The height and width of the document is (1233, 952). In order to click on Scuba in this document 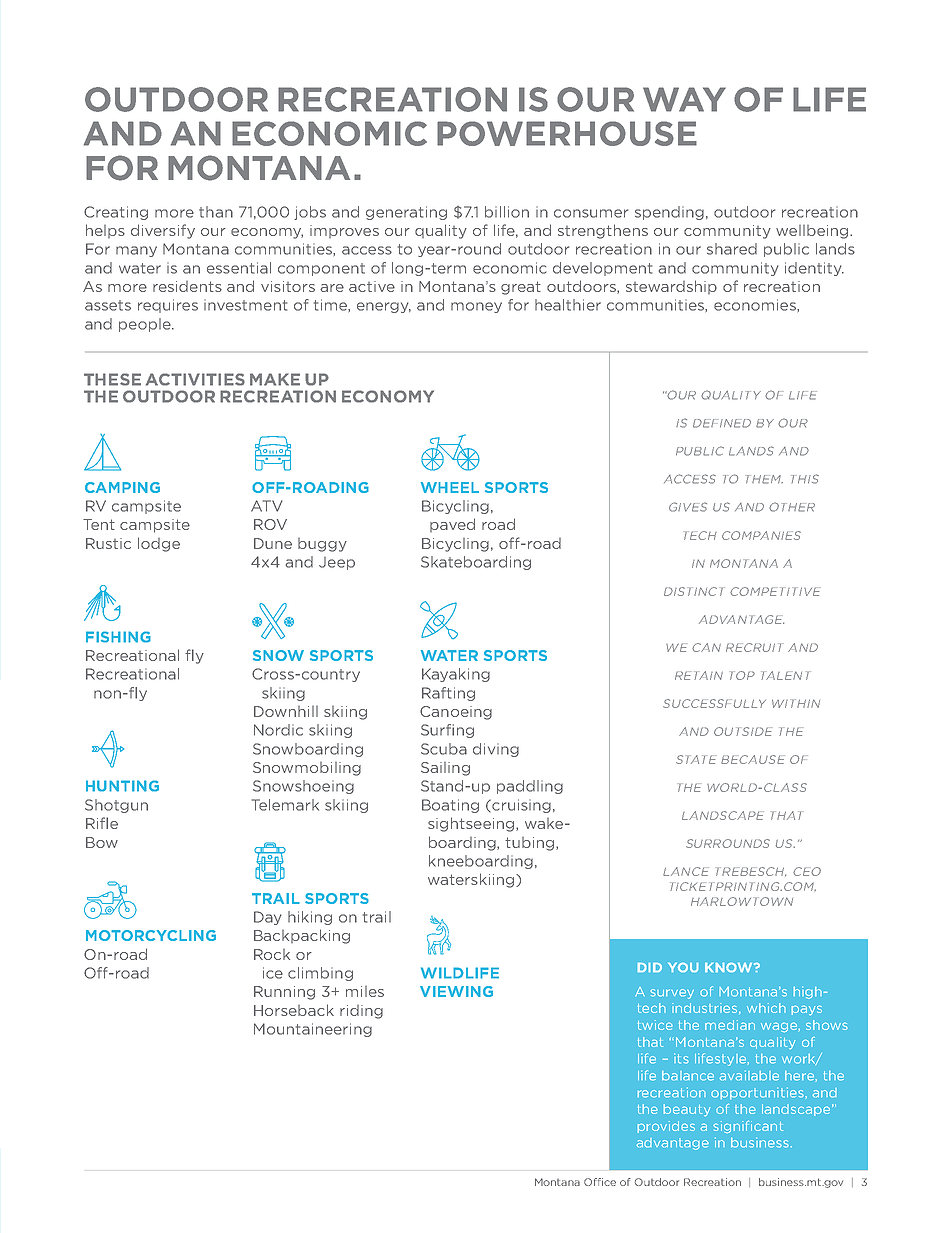, I will do `click(444, 749)`.
